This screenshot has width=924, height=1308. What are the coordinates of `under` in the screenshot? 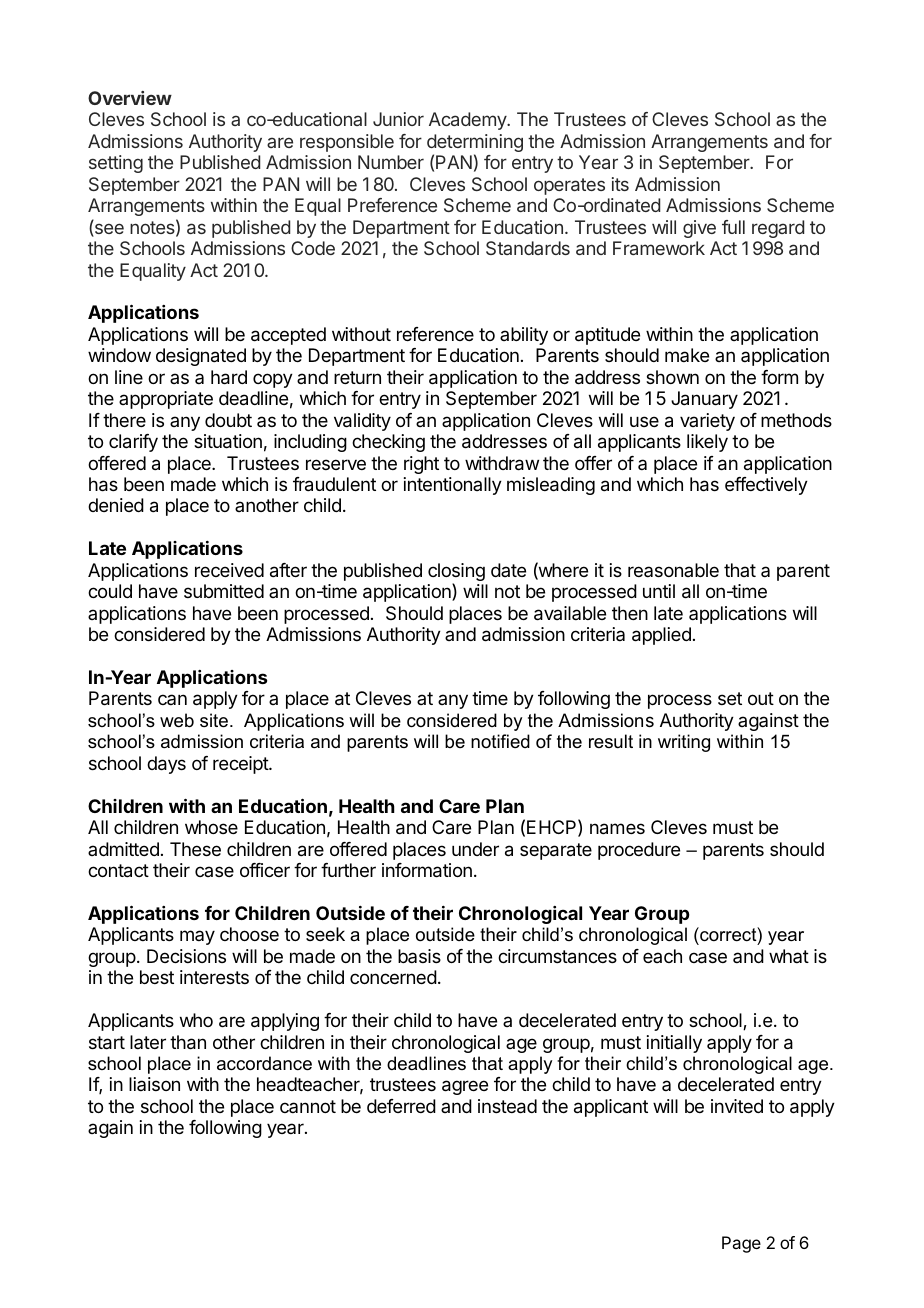 It's located at (475, 849).
